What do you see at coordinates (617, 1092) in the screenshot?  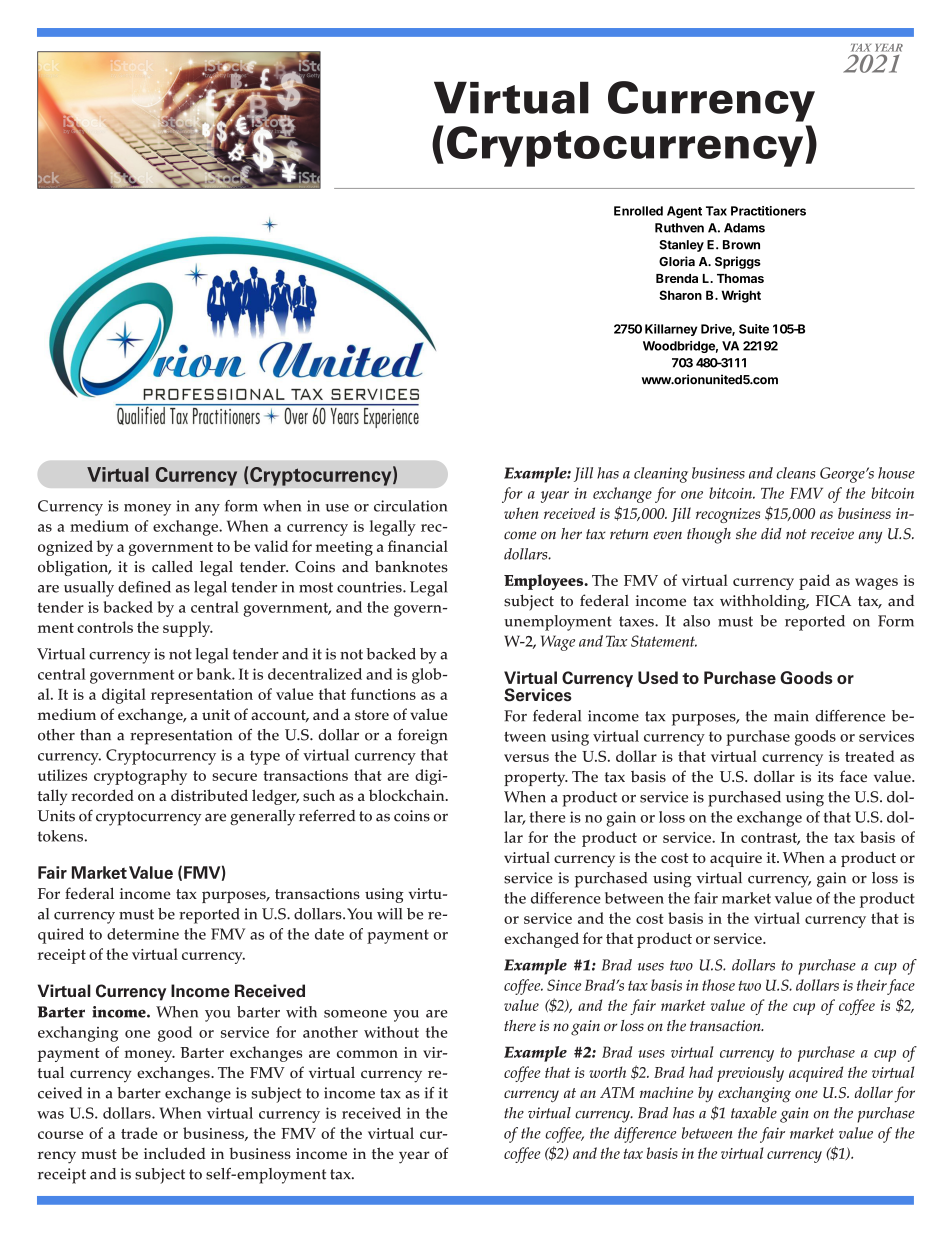 I see `ATM` at bounding box center [617, 1092].
